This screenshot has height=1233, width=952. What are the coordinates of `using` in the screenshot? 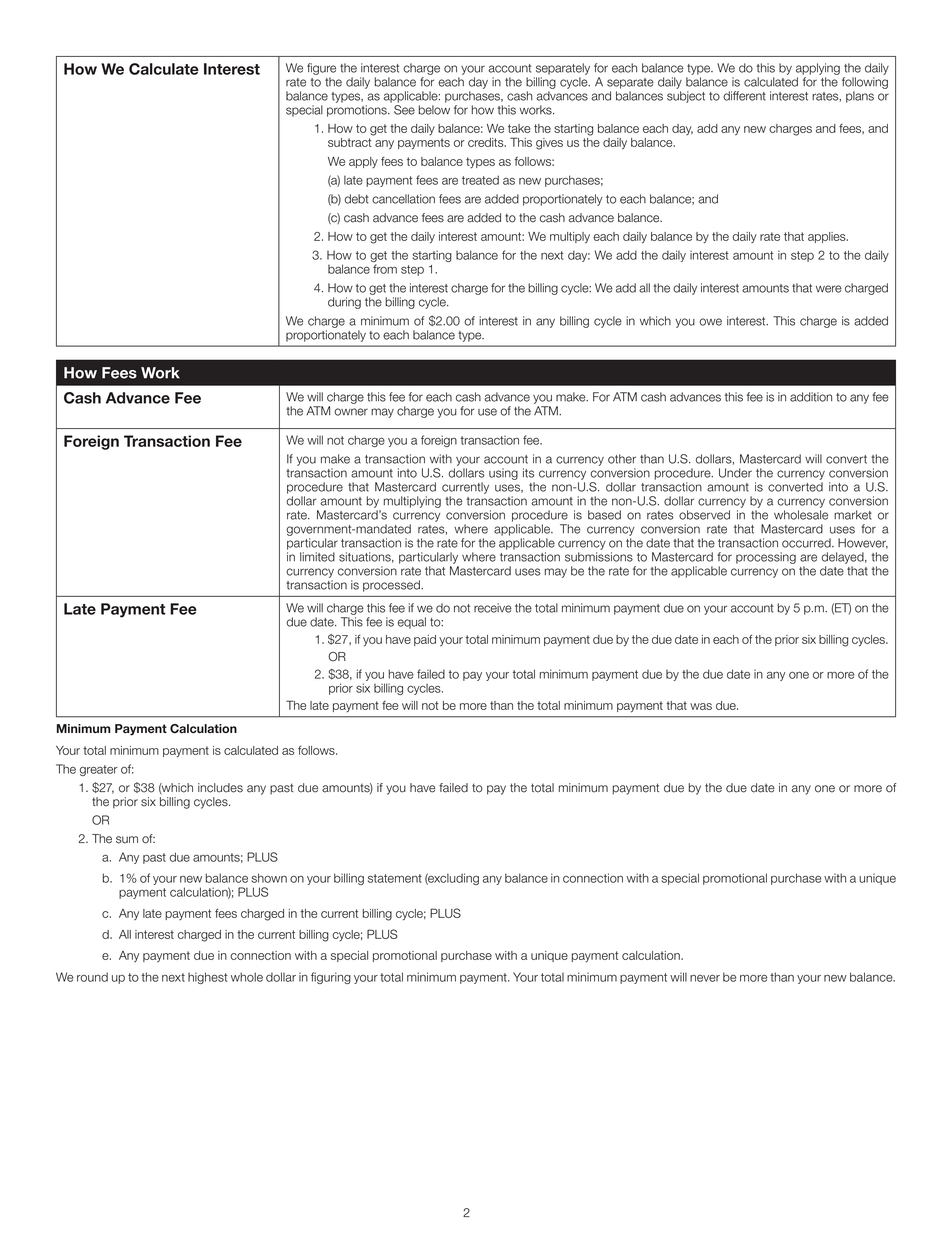 It's located at (503, 474).
